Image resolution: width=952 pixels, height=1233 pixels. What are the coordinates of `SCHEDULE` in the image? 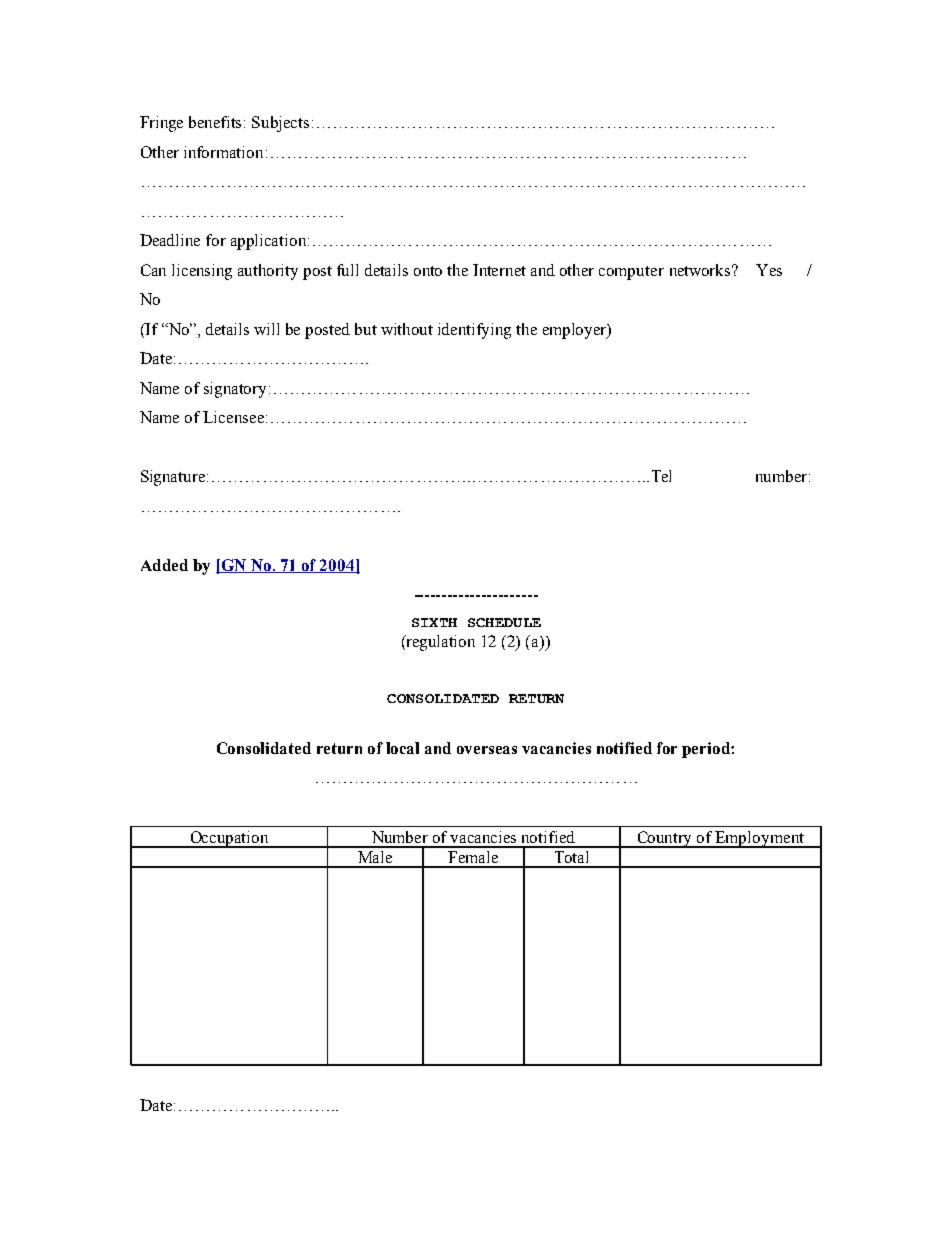 It's located at (504, 622).
